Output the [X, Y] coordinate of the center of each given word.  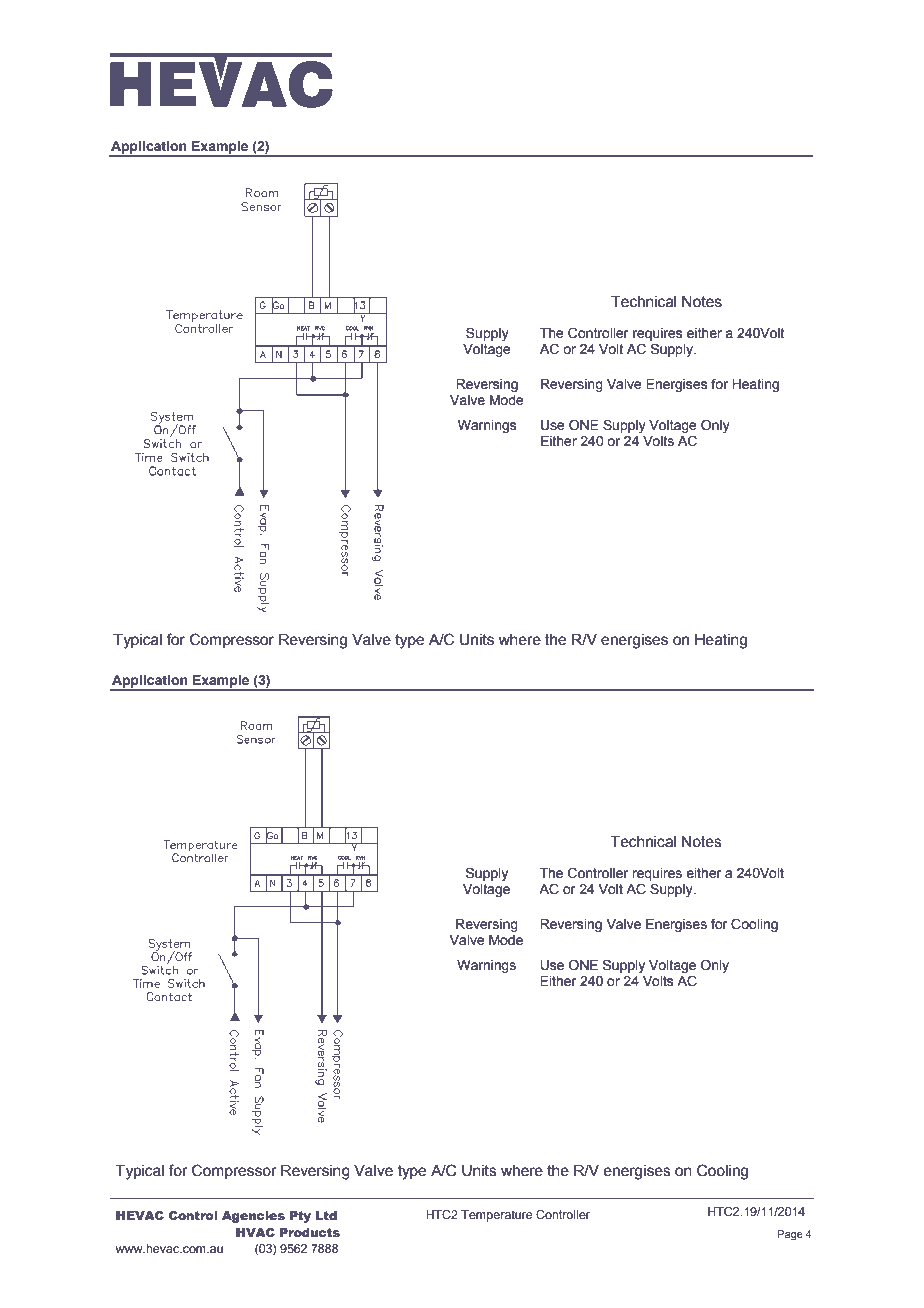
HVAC [255, 1232]
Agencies [253, 1217]
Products [310, 1232]
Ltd [326, 1215]
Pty [300, 1217]
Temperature [496, 1216]
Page [790, 1235]
